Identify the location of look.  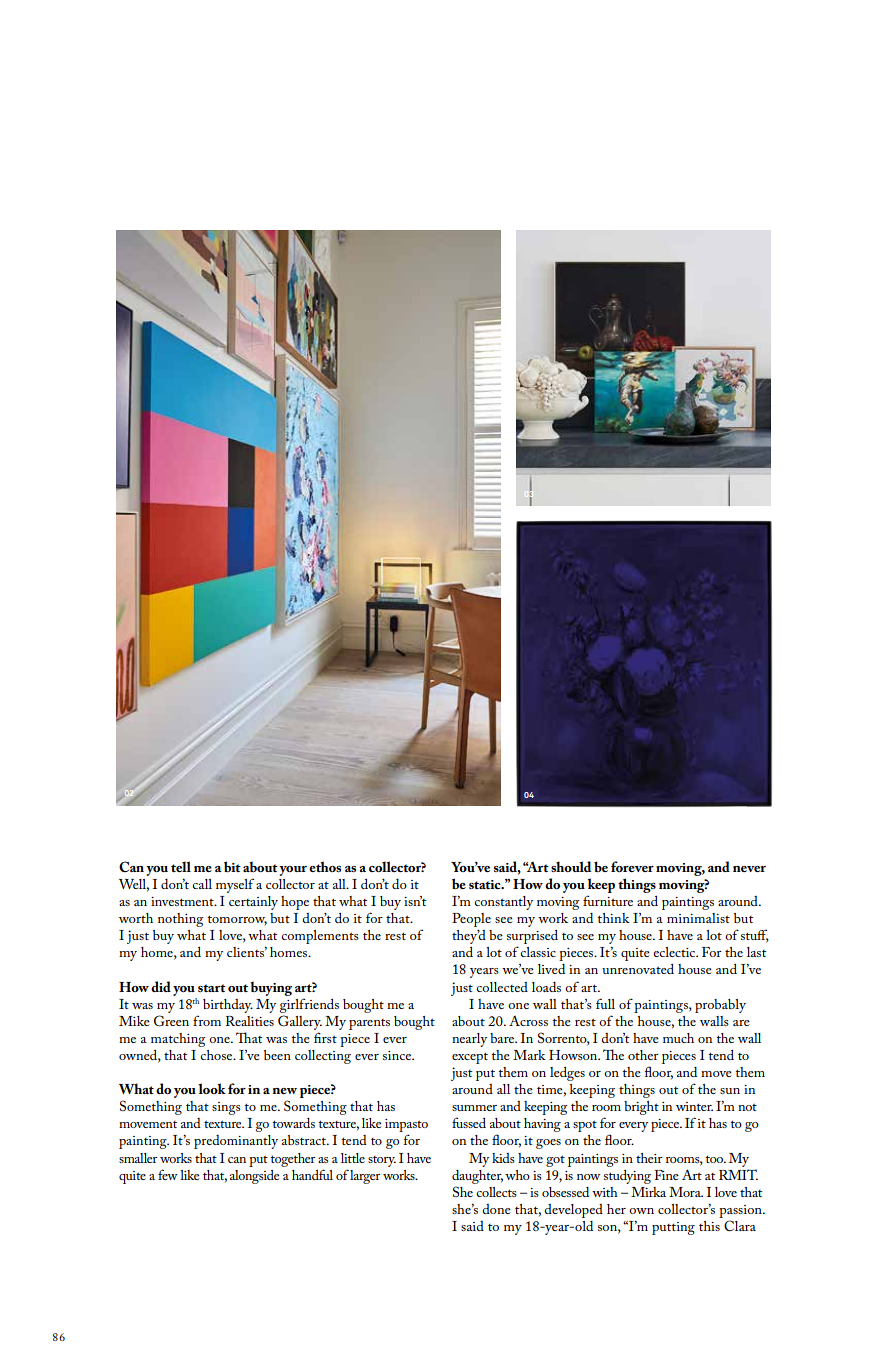
(212, 1088).
